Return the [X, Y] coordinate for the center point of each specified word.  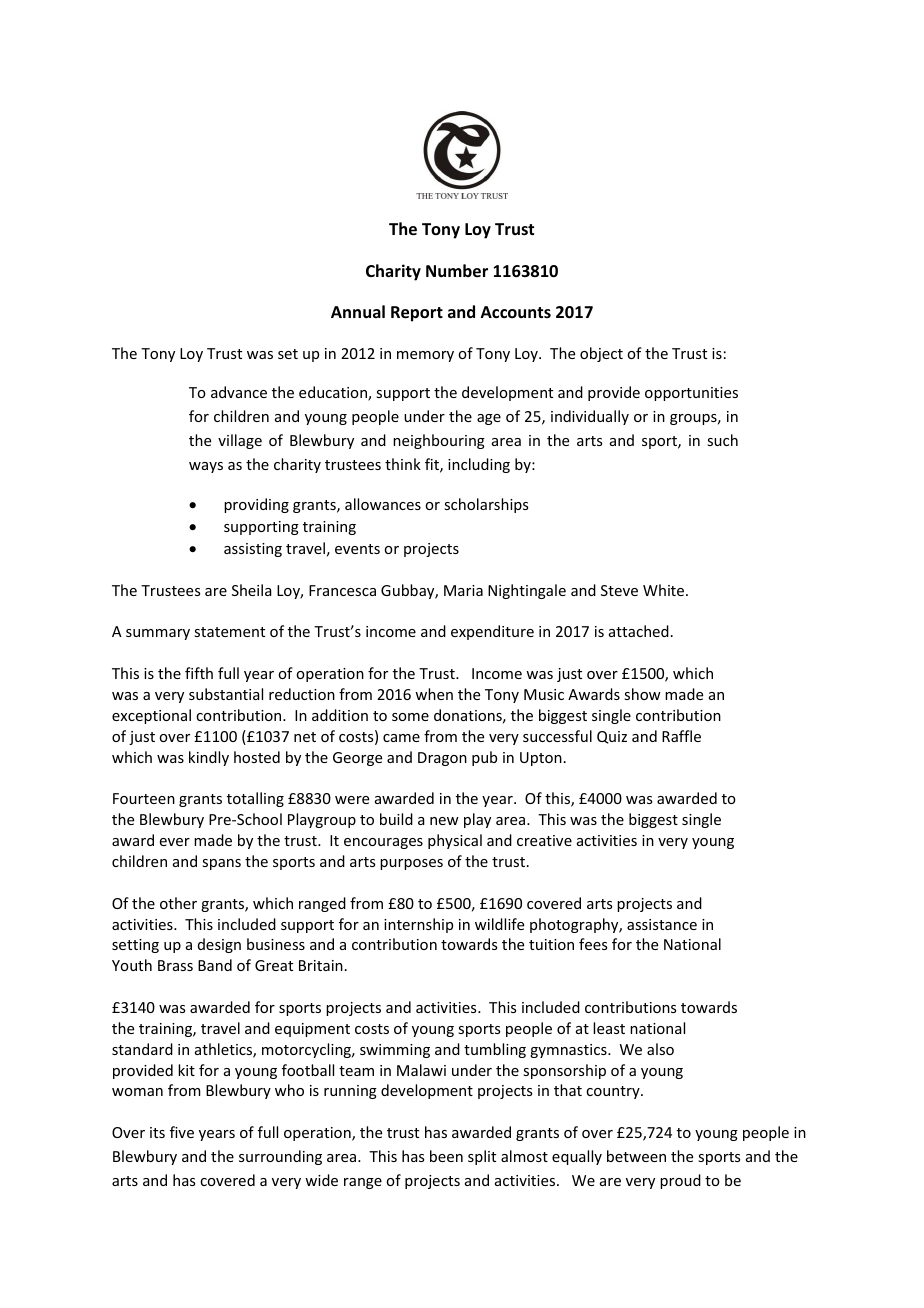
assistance [662, 924]
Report [417, 314]
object [601, 354]
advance [239, 392]
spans [221, 864]
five [182, 1132]
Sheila [252, 590]
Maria [463, 590]
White [663, 590]
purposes [411, 864]
